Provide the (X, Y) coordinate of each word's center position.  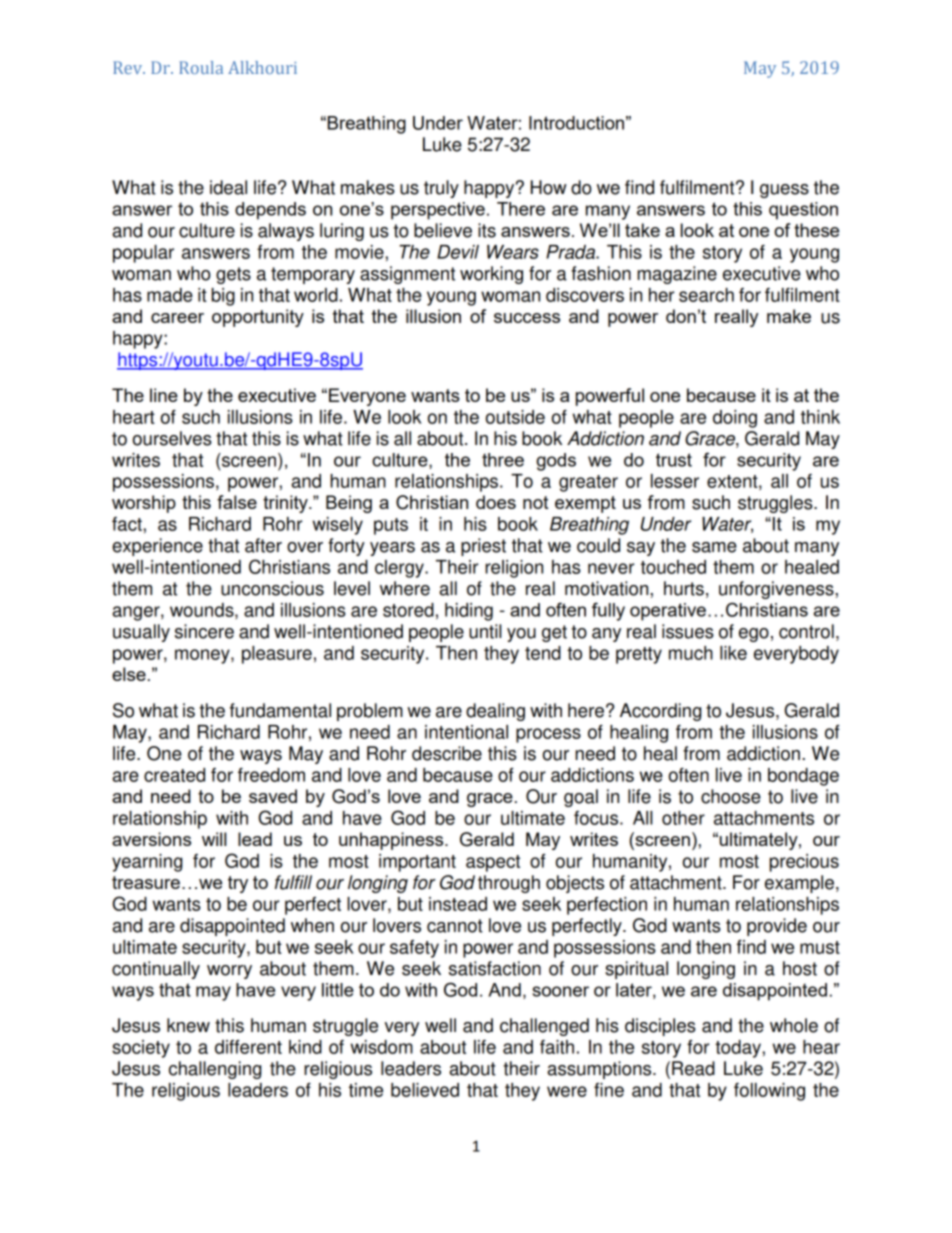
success (527, 318)
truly (441, 189)
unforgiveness (777, 590)
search (706, 295)
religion (514, 569)
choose (731, 796)
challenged (544, 1027)
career (177, 318)
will (214, 839)
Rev (129, 67)
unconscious (272, 588)
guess (784, 191)
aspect (493, 863)
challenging (215, 1070)
